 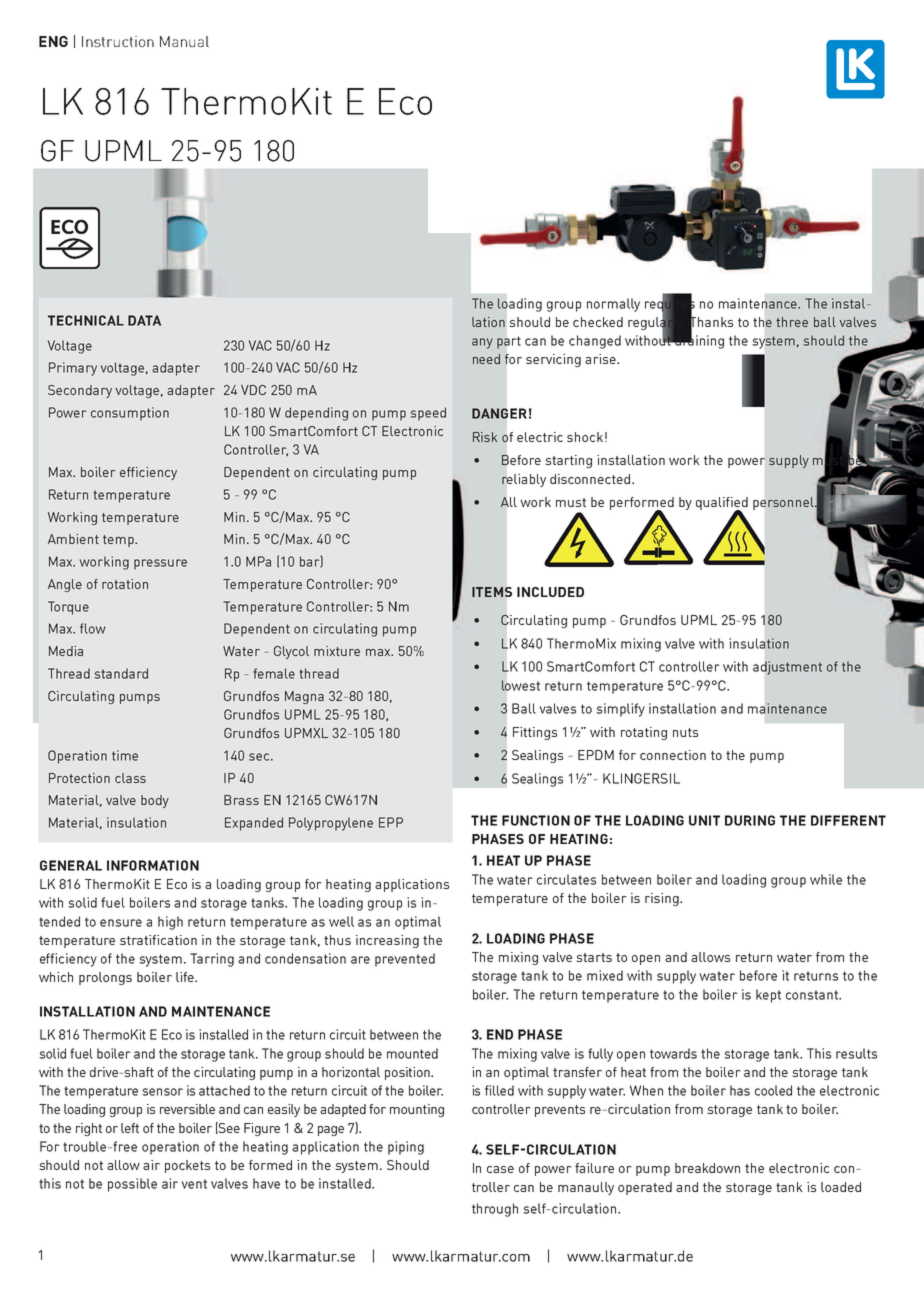 What do you see at coordinates (707, 1168) in the image?
I see `breakdown` at bounding box center [707, 1168].
